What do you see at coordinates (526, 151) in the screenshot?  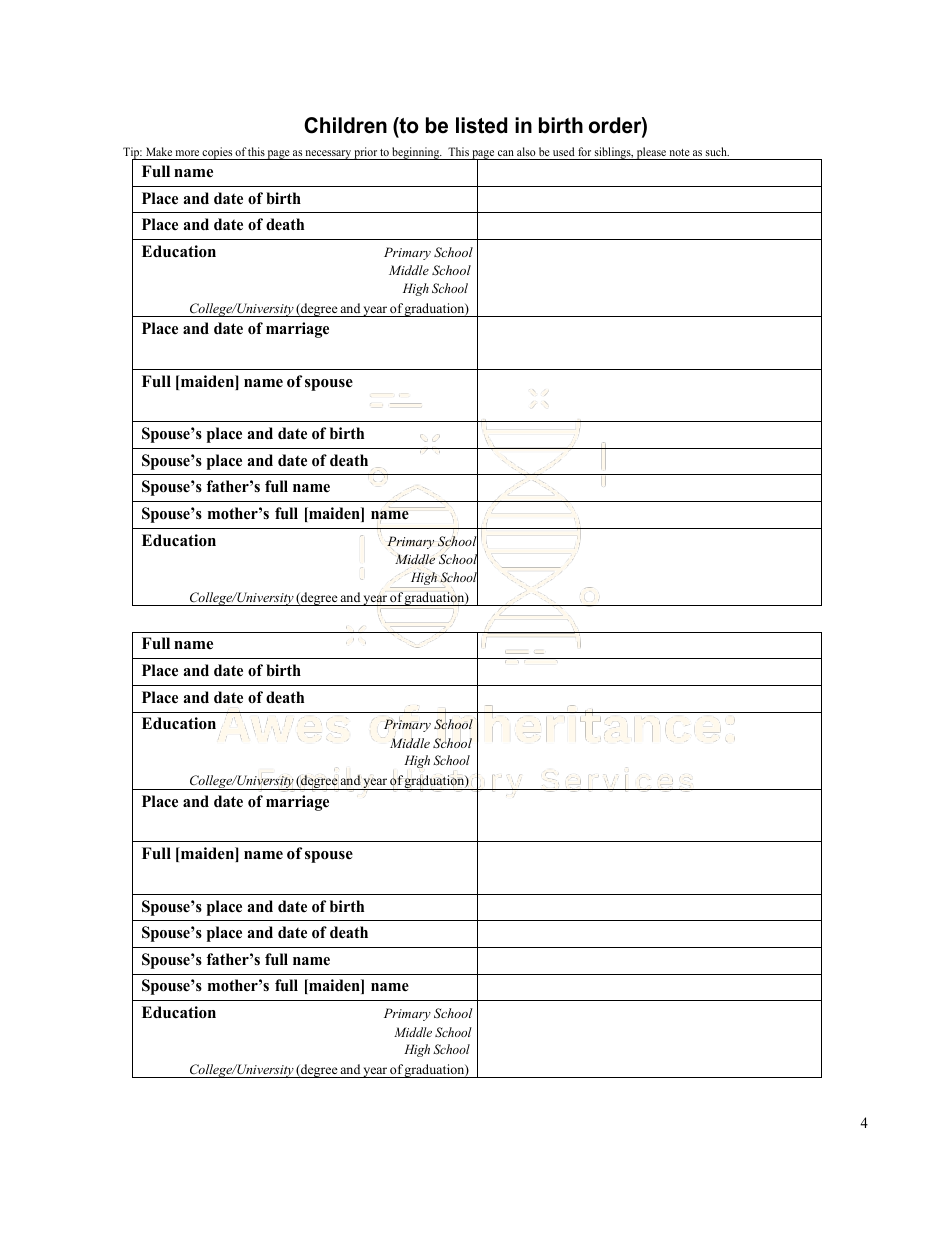 I see `also` at bounding box center [526, 151].
